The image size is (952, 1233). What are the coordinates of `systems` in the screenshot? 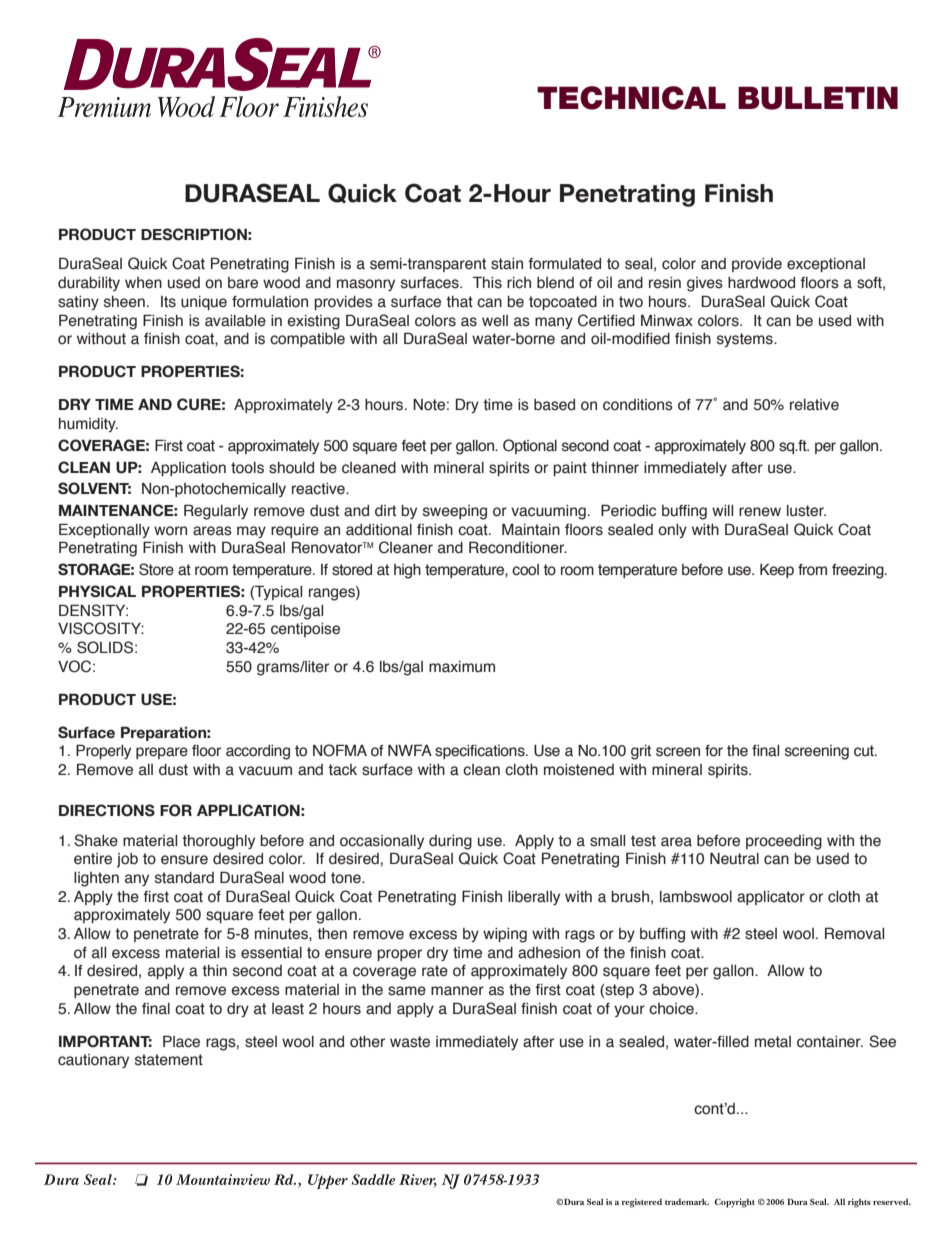 It's located at (746, 340).
